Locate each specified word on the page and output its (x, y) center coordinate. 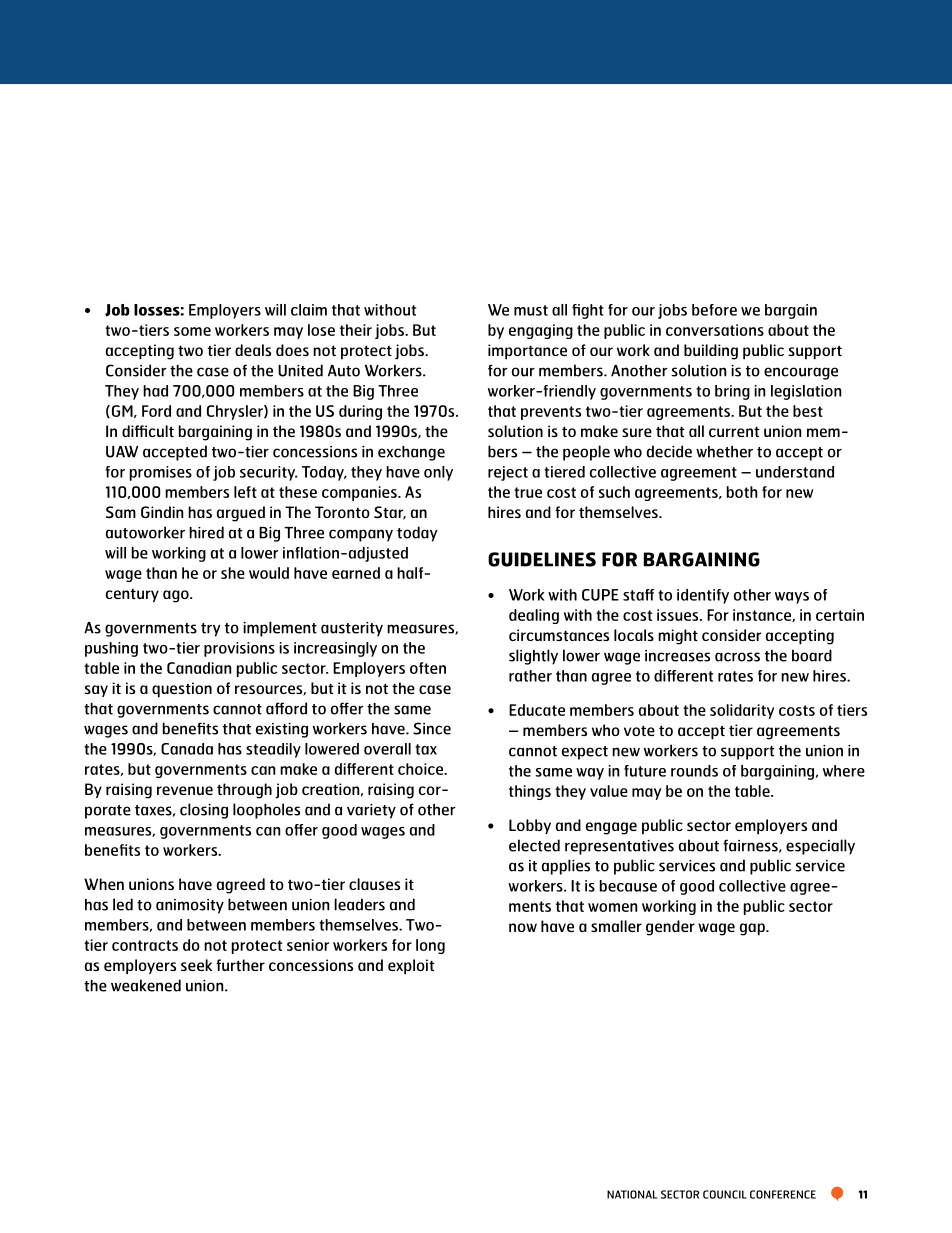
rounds (694, 771)
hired (206, 532)
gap (753, 929)
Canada (187, 749)
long (430, 946)
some (192, 331)
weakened (146, 985)
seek (196, 965)
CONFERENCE (783, 1194)
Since (432, 728)
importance (527, 352)
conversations (715, 330)
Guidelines (542, 559)
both (742, 492)
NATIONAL (632, 1194)
